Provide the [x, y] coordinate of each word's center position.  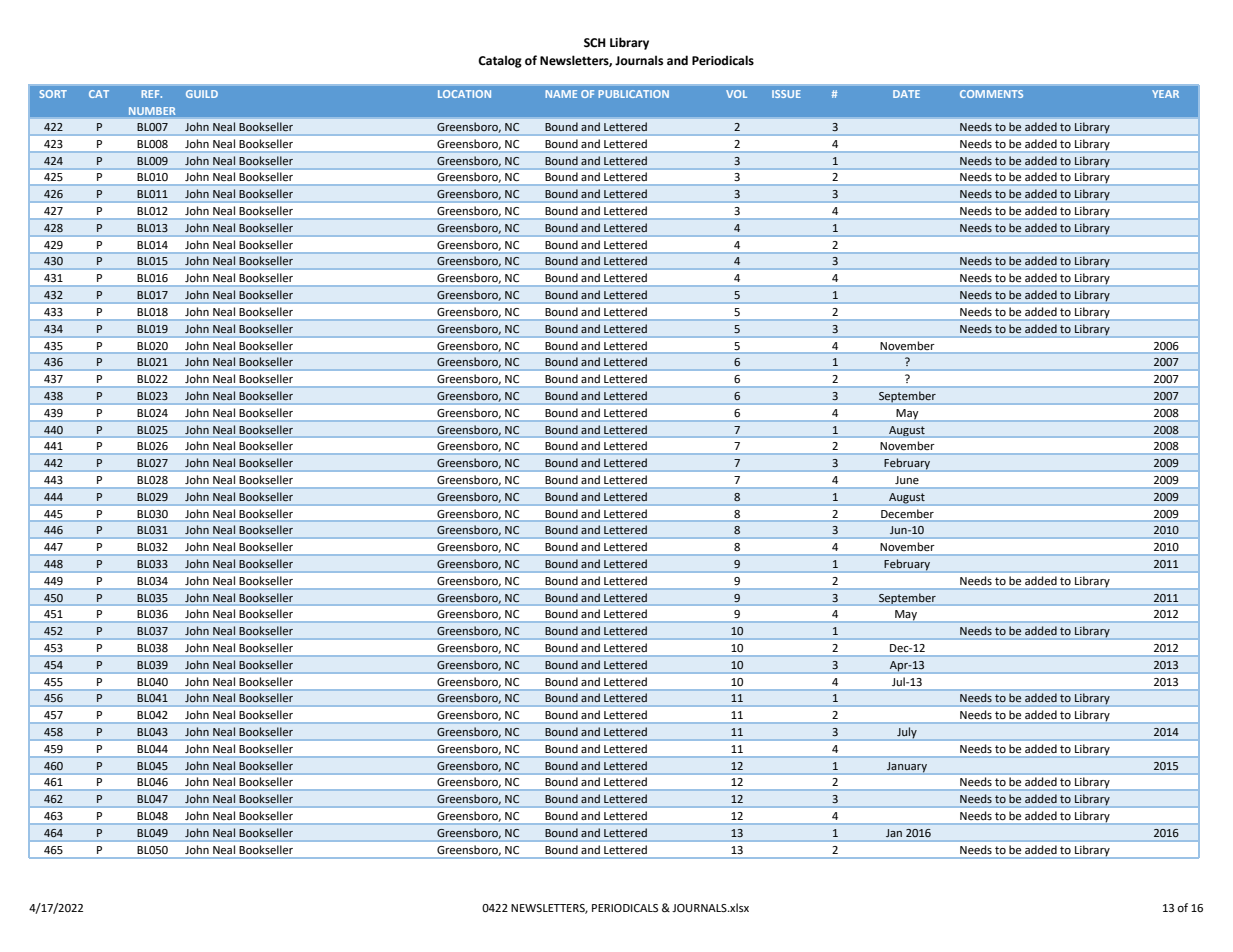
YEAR [1165, 94]
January [907, 767]
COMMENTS [991, 94]
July [907, 734]
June [907, 480]
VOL [736, 94]
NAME [561, 94]
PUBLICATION [633, 94]
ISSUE [786, 94]
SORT [53, 94]
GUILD [202, 94]
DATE [906, 94]
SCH [595, 43]
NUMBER [152, 111]
